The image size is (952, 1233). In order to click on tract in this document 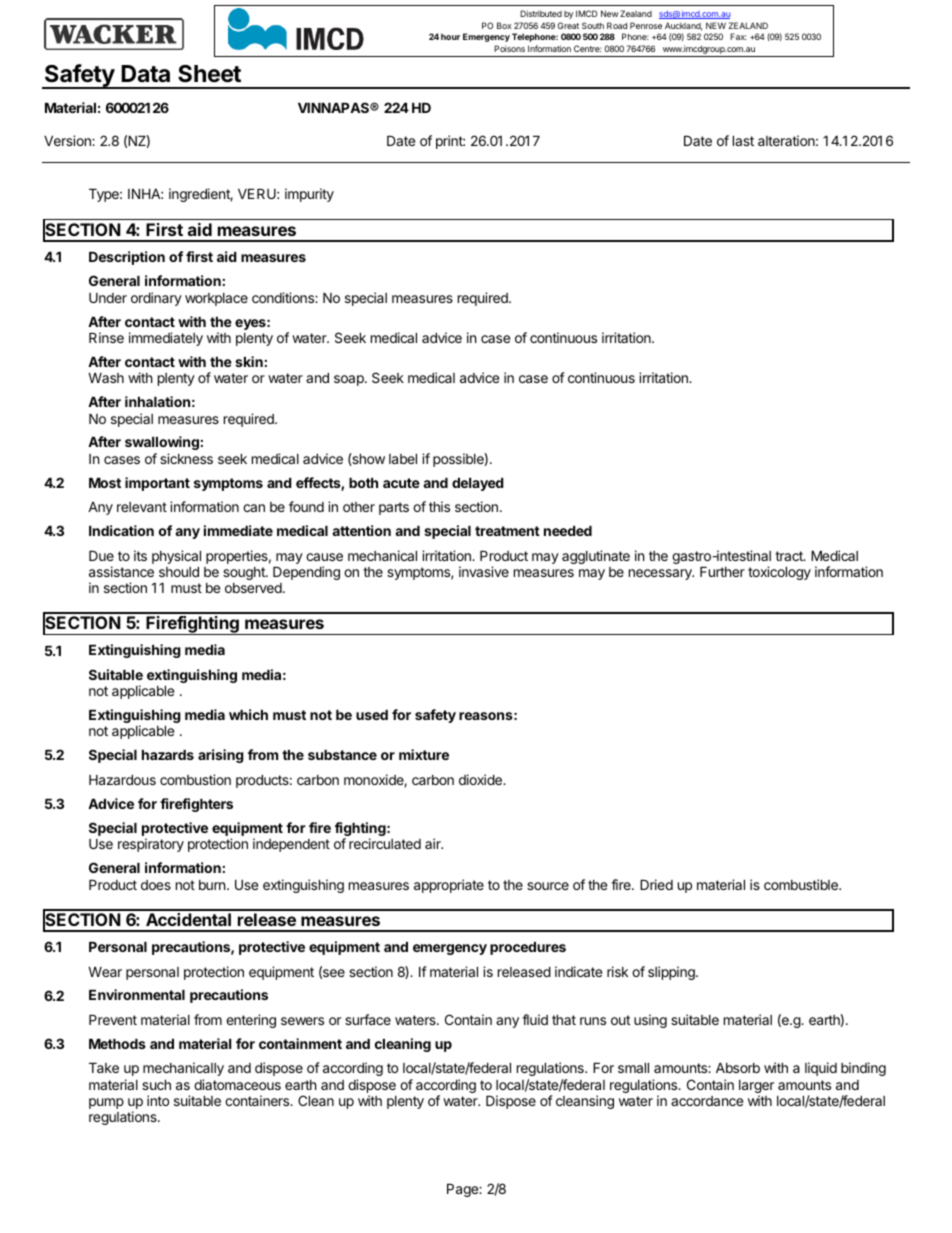, I will do `click(790, 556)`.
